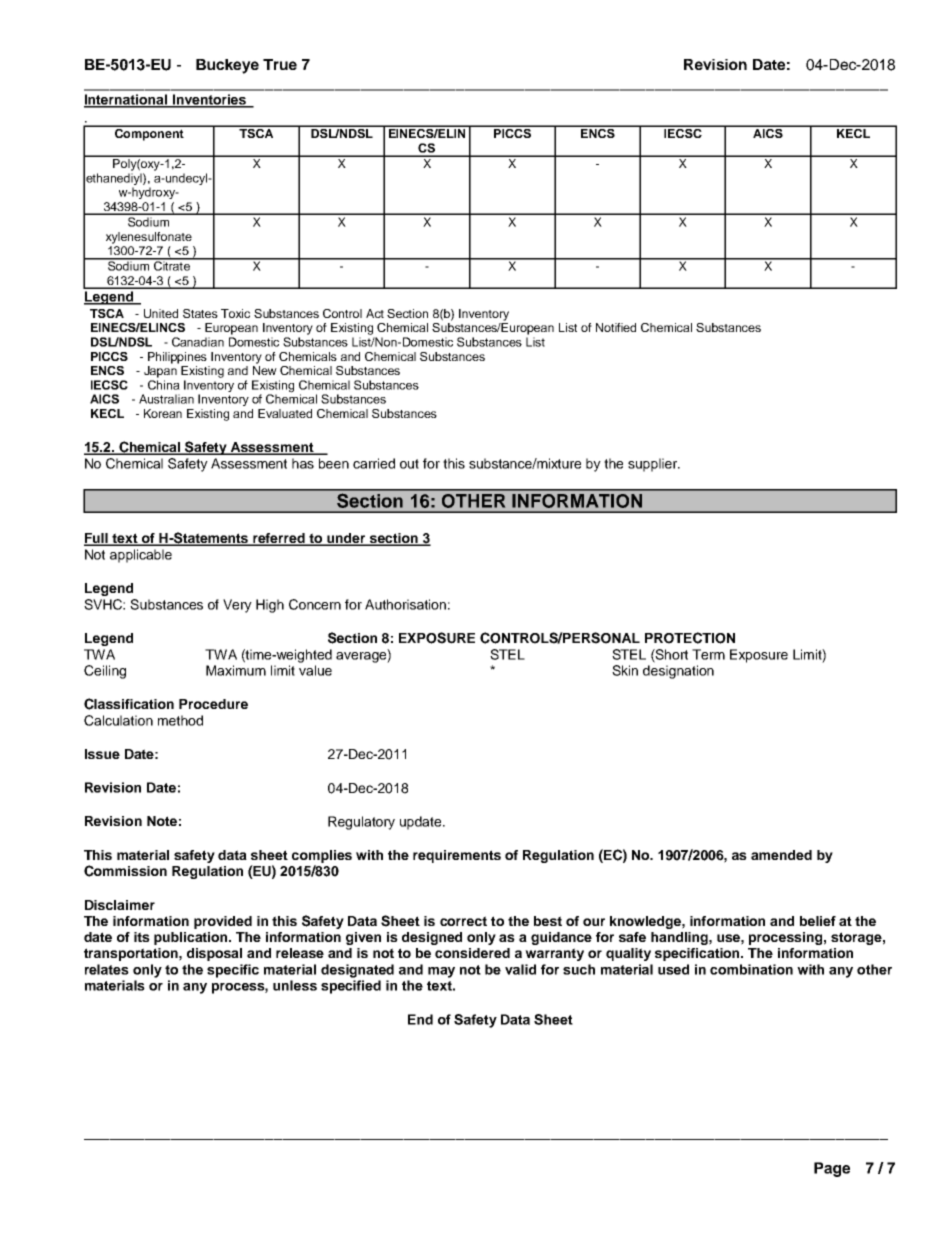 The image size is (952, 1233). Describe the element at coordinates (237, 606) in the image. I see `Very` at that location.
